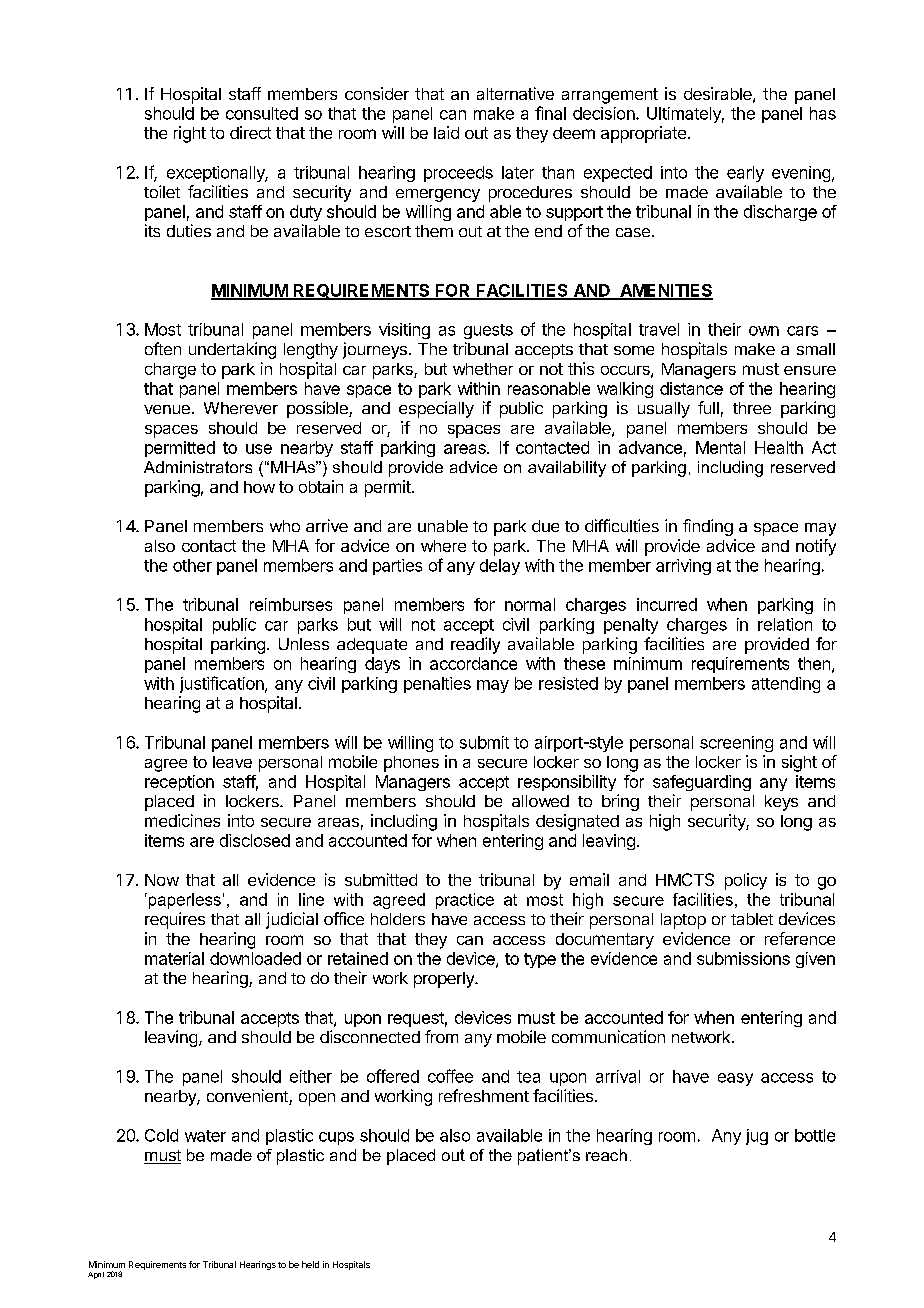  Describe the element at coordinates (786, 685) in the document. I see `attending` at that location.
